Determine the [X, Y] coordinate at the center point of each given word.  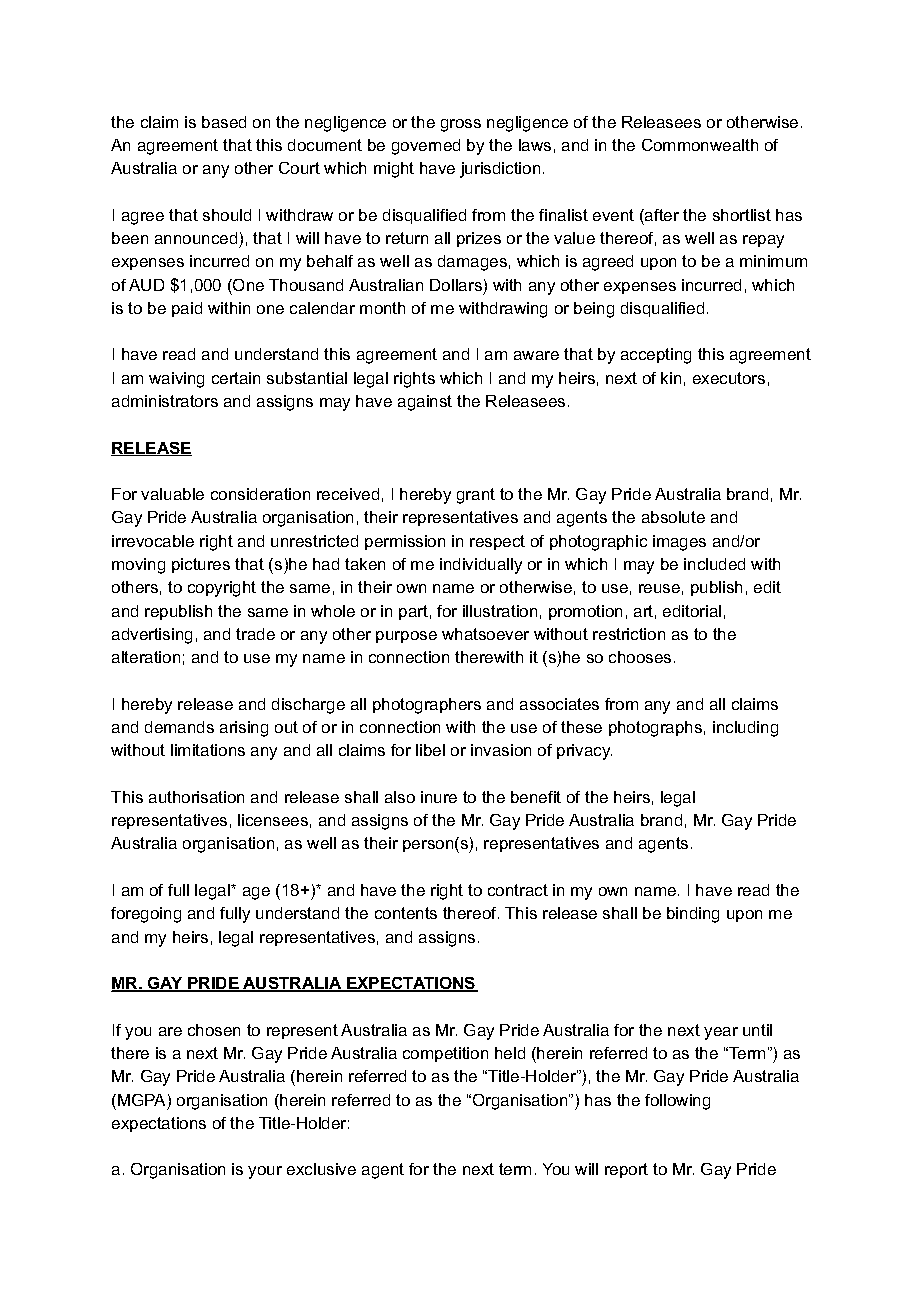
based [224, 122]
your [265, 1172]
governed [426, 147]
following [677, 1102]
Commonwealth [700, 145]
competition [445, 1054]
